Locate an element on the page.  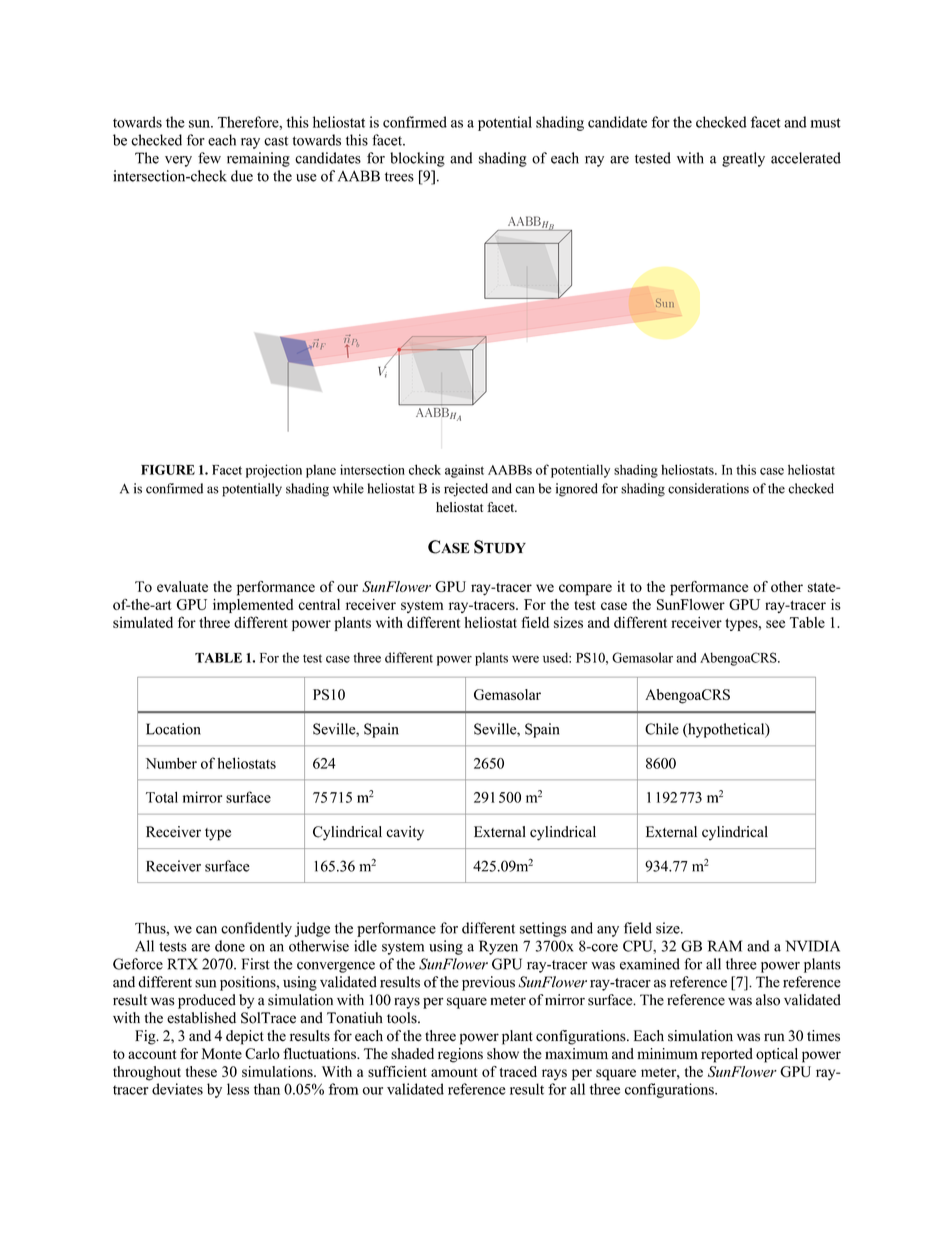
blocking is located at coordinates (417, 159).
